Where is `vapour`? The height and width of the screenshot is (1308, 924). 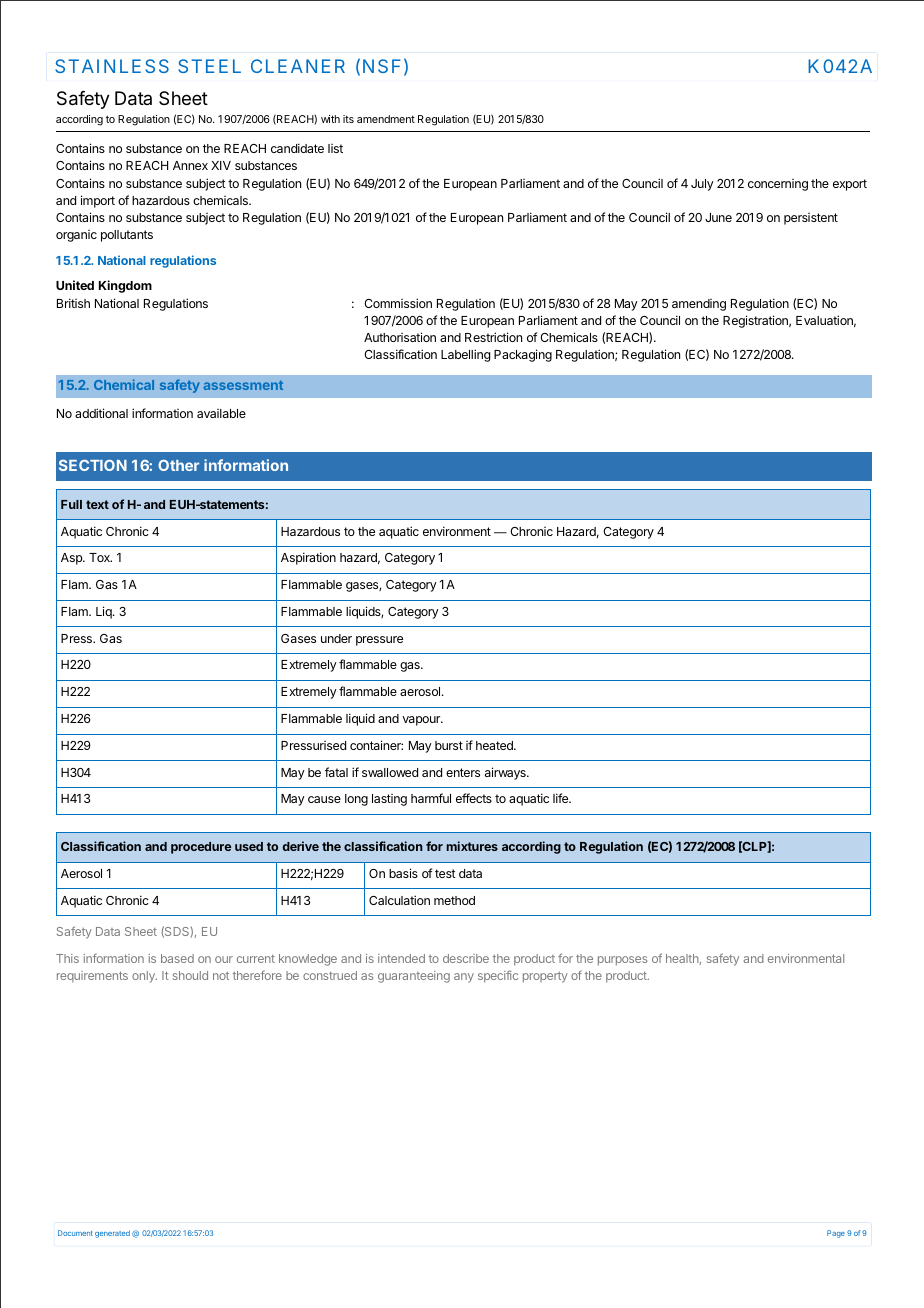
vapour is located at coordinates (422, 721).
